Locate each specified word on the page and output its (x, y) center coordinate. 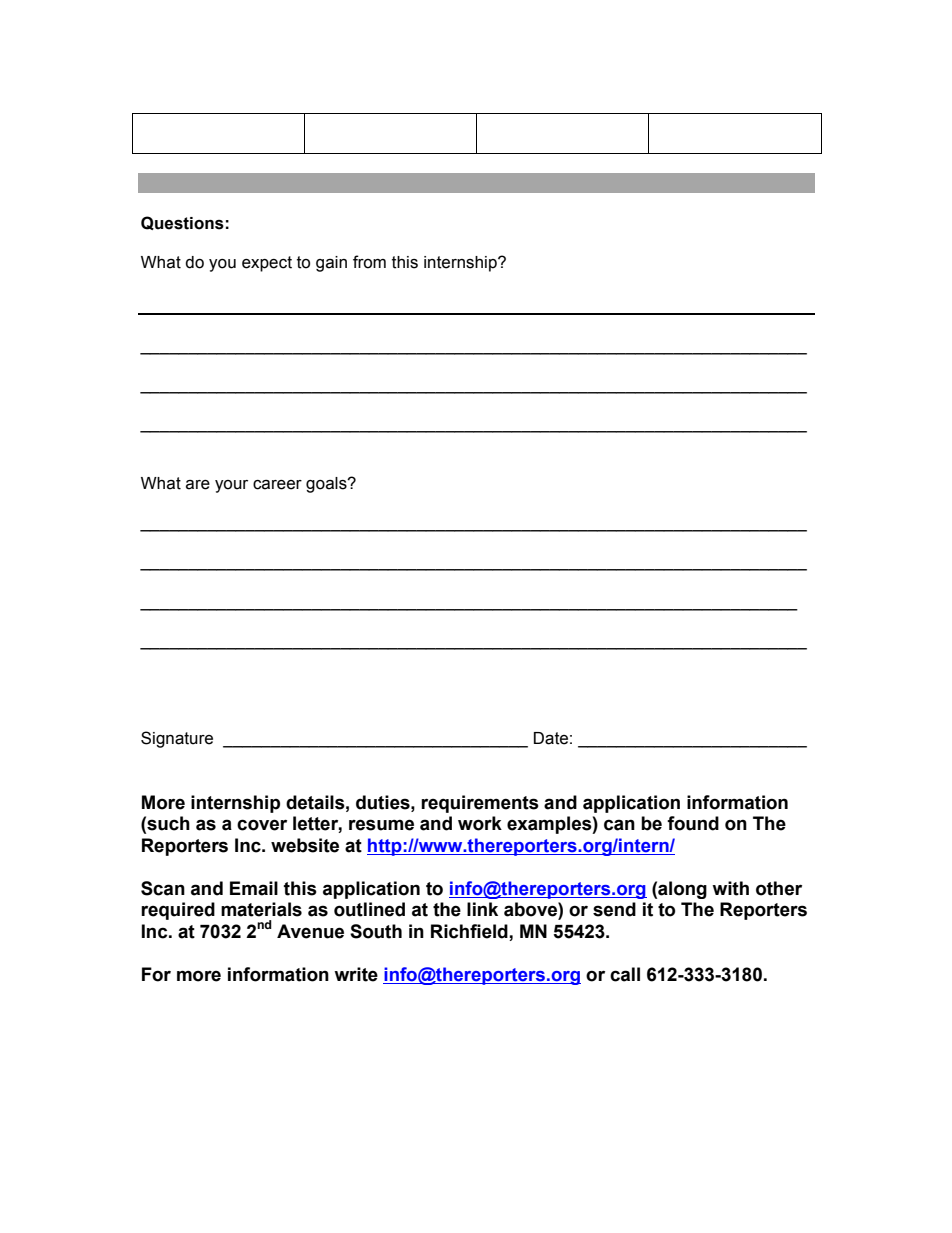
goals (327, 485)
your (231, 486)
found (693, 823)
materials (261, 909)
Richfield (469, 931)
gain (331, 264)
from (369, 262)
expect (267, 264)
